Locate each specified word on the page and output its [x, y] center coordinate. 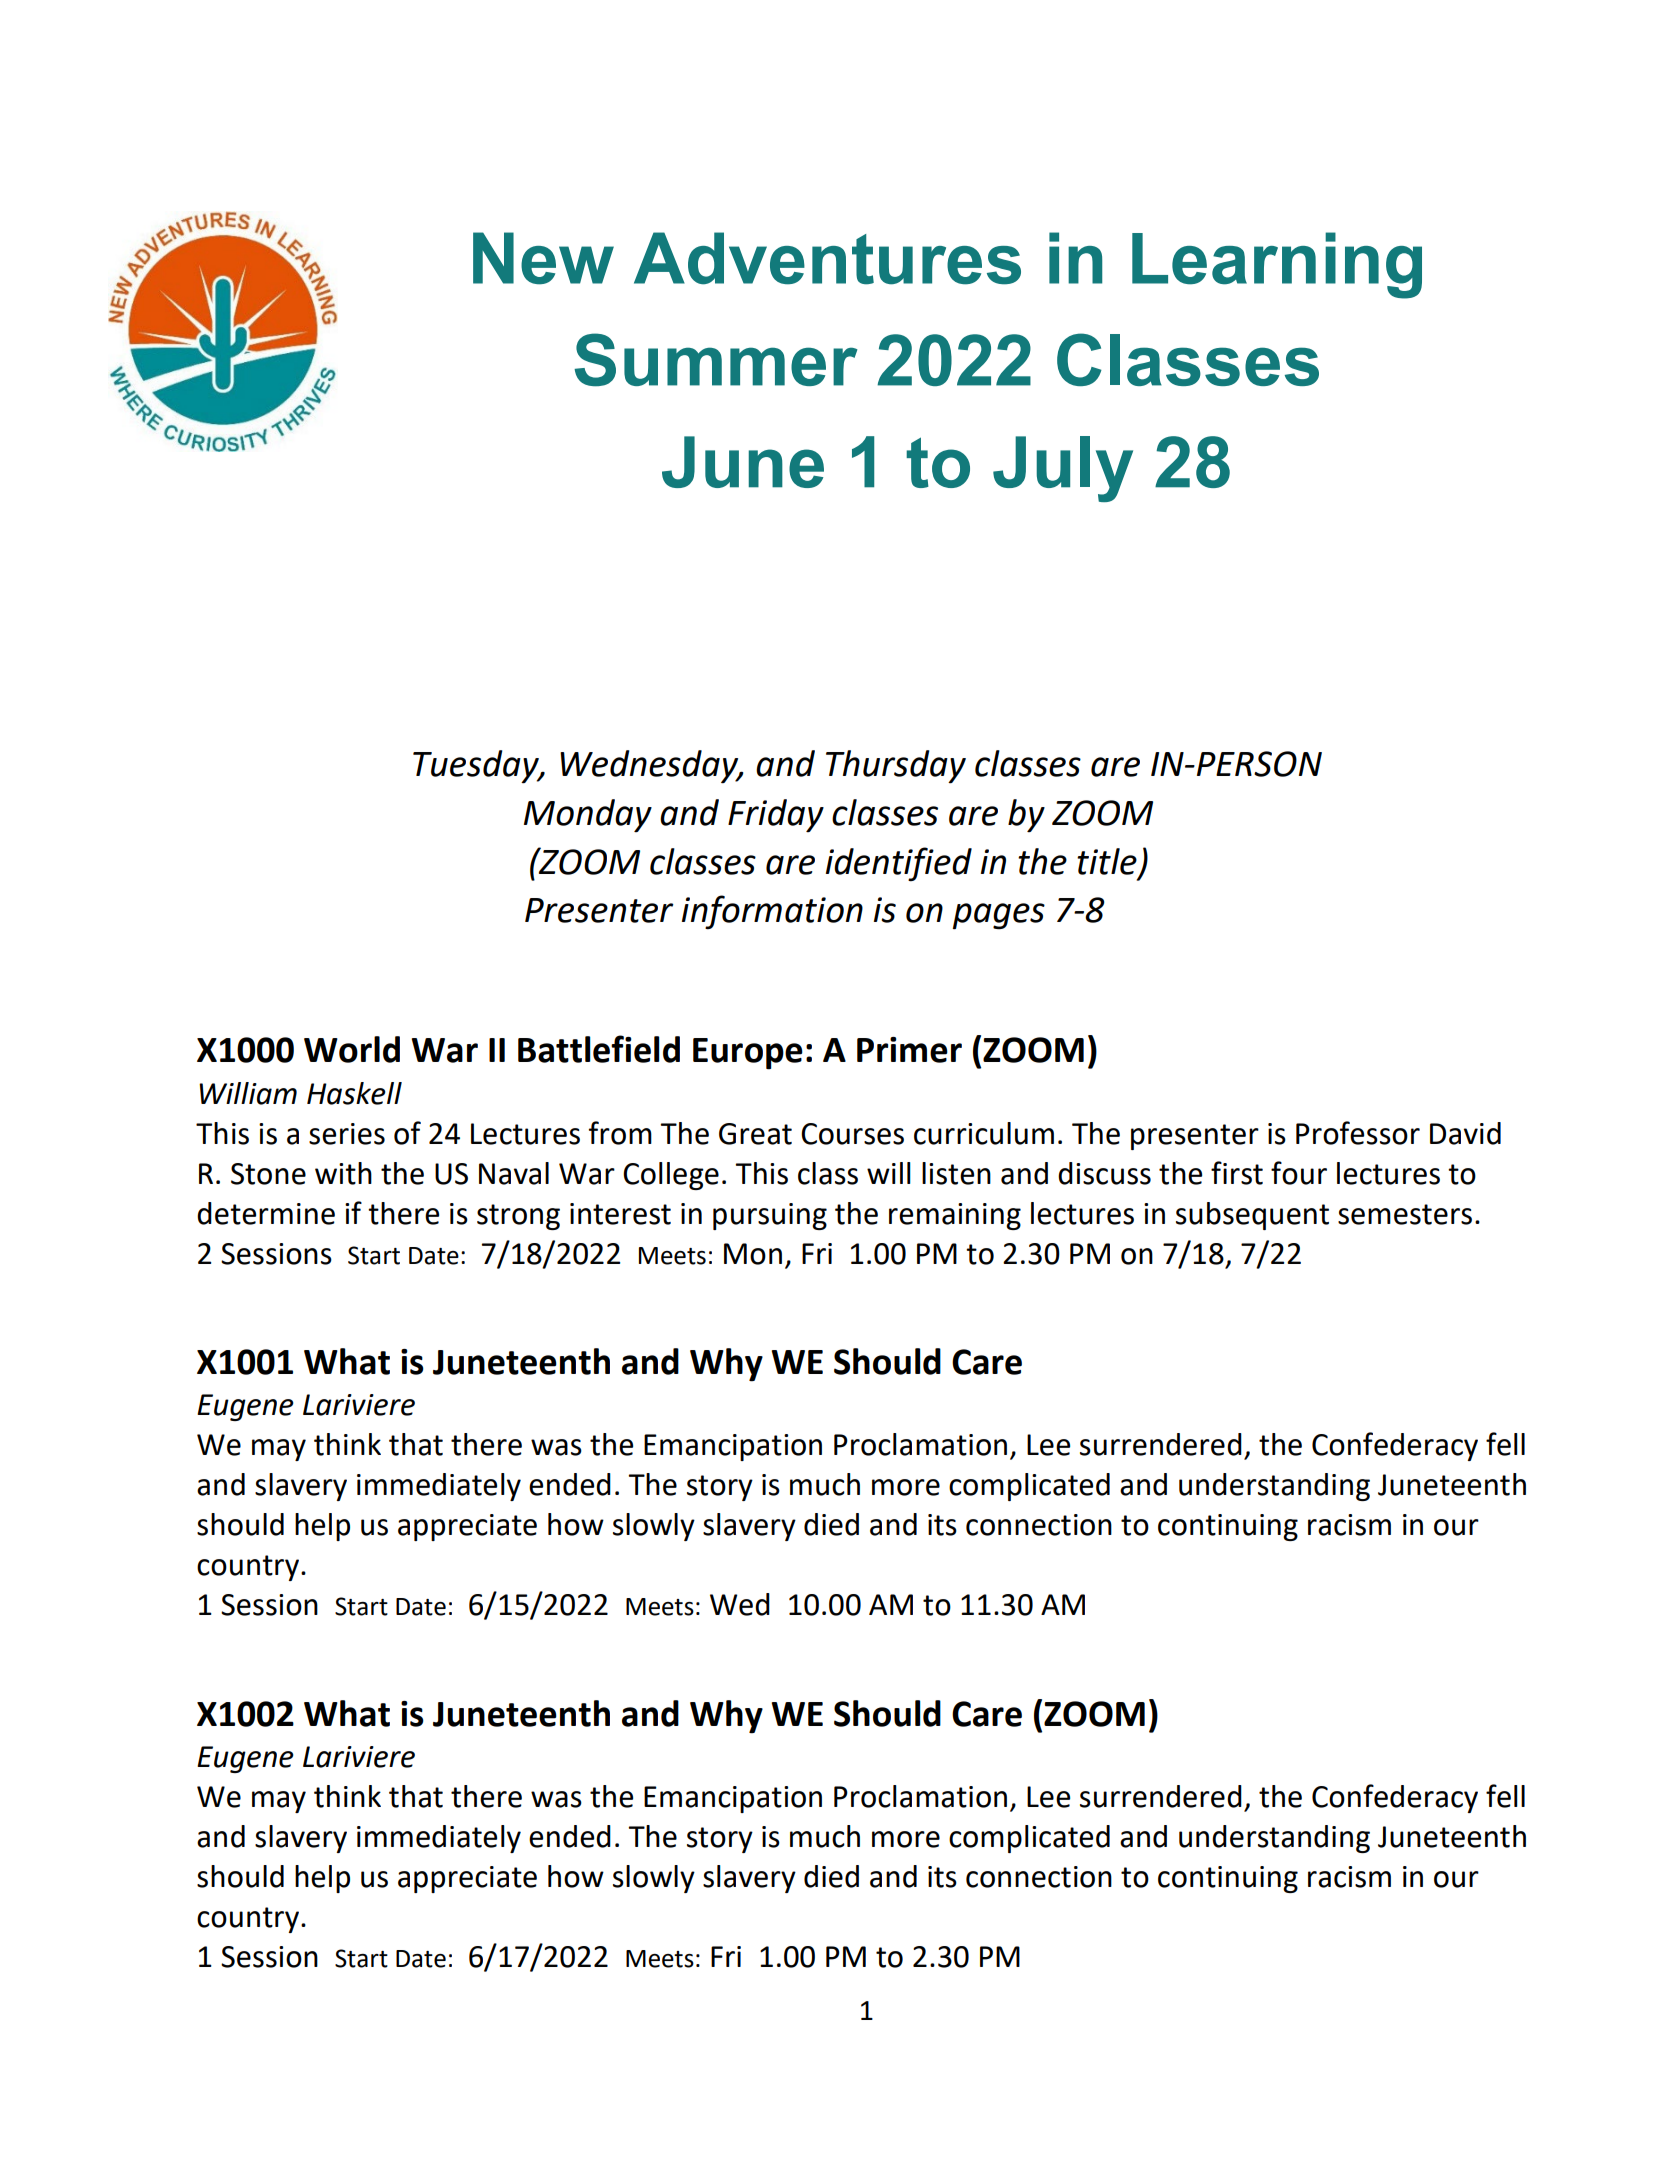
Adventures [827, 258]
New [543, 258]
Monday [588, 815]
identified [899, 864]
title [1107, 861]
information [772, 912]
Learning [1277, 265]
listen [956, 1173]
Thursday [896, 767]
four [1299, 1173]
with [343, 1173]
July [1063, 469]
